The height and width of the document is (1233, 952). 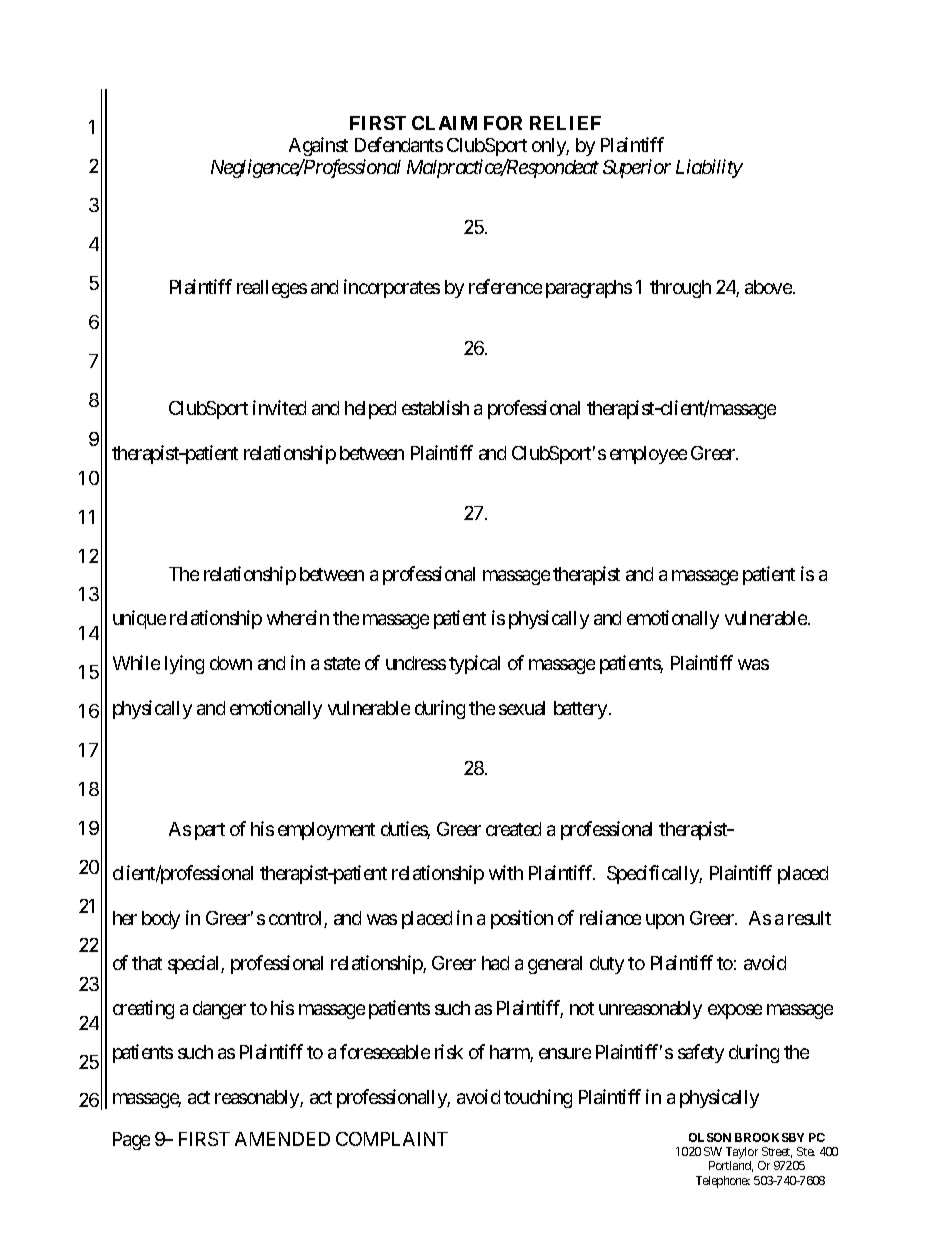 I want to click on employee, so click(x=648, y=455).
